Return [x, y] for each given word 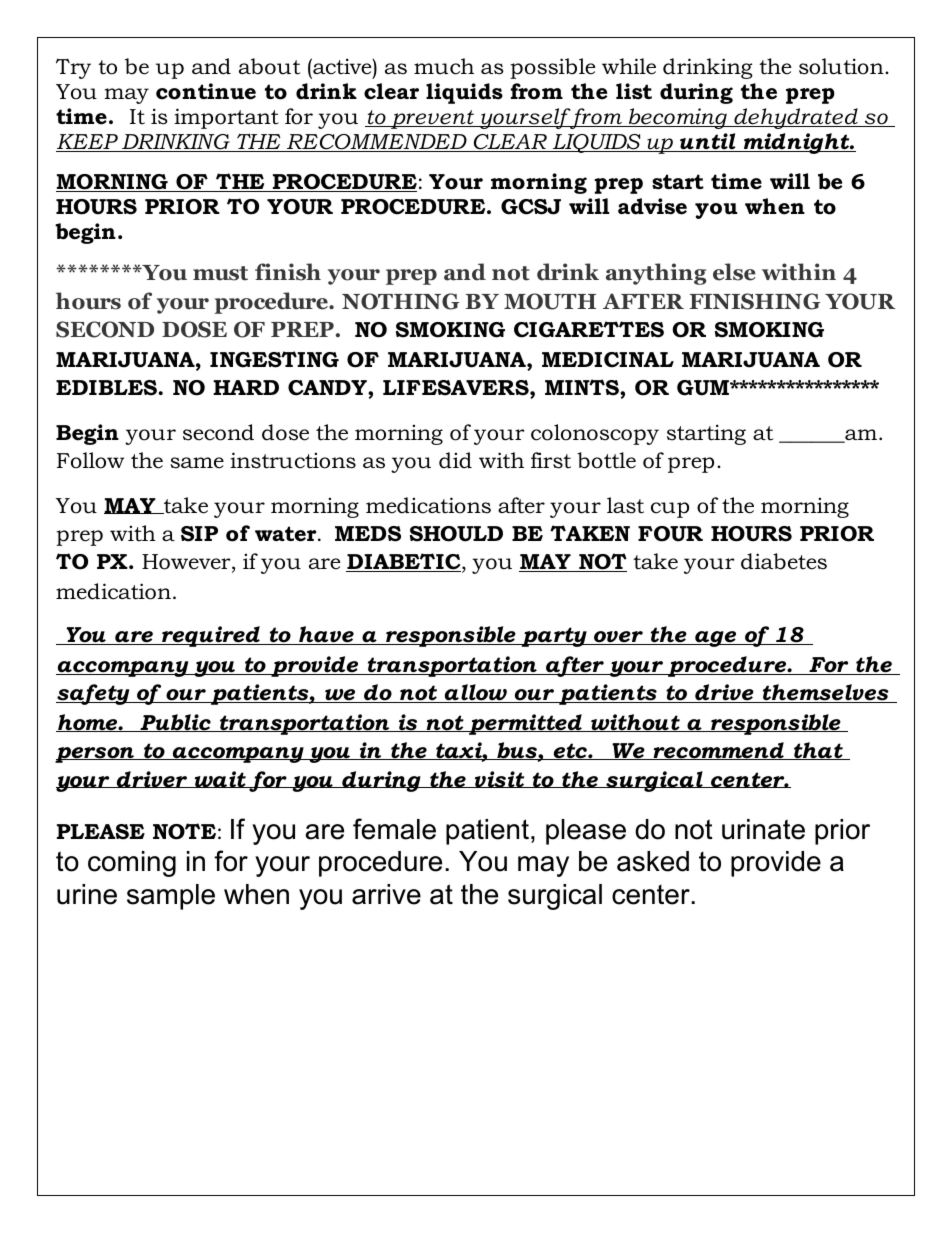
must [220, 273]
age [716, 639]
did [455, 460]
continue [206, 91]
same [197, 463]
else [734, 272]
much [444, 66]
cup [670, 510]
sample [171, 897]
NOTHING [401, 301]
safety [94, 694]
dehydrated [796, 118]
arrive [386, 894]
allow [476, 693]
